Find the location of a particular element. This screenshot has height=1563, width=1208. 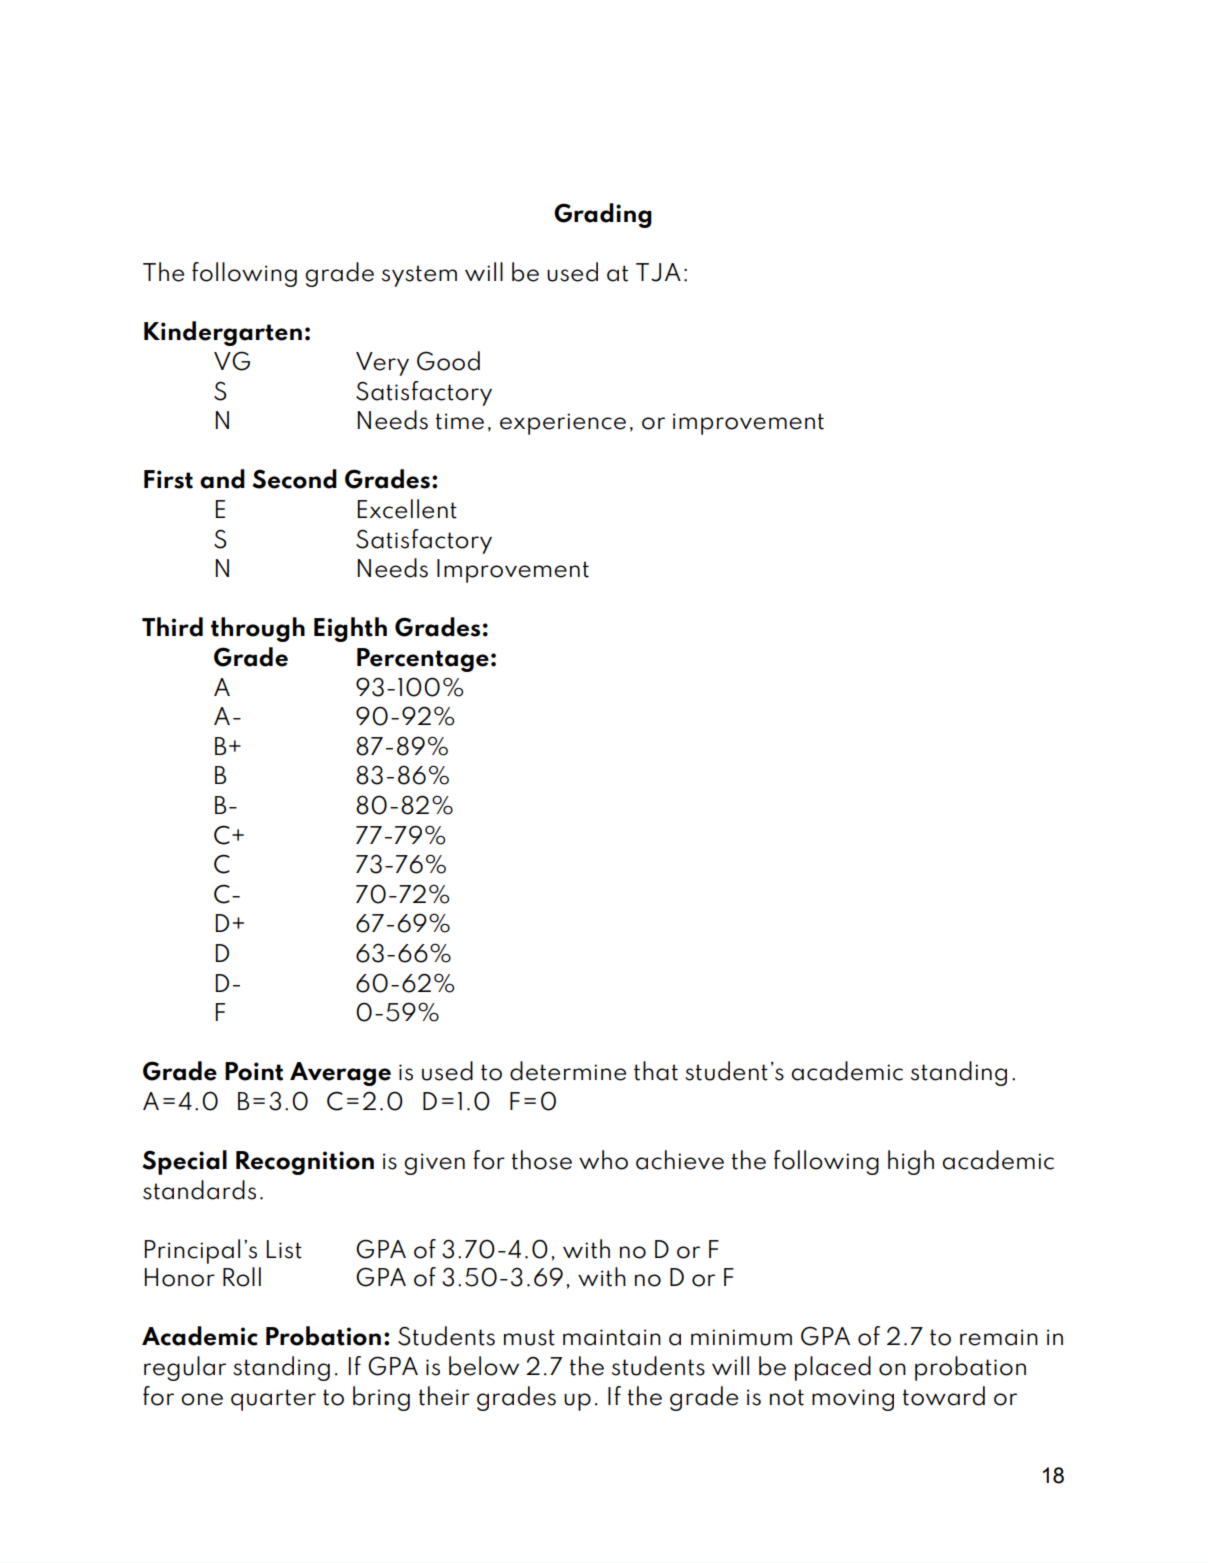

determine is located at coordinates (568, 1071).
